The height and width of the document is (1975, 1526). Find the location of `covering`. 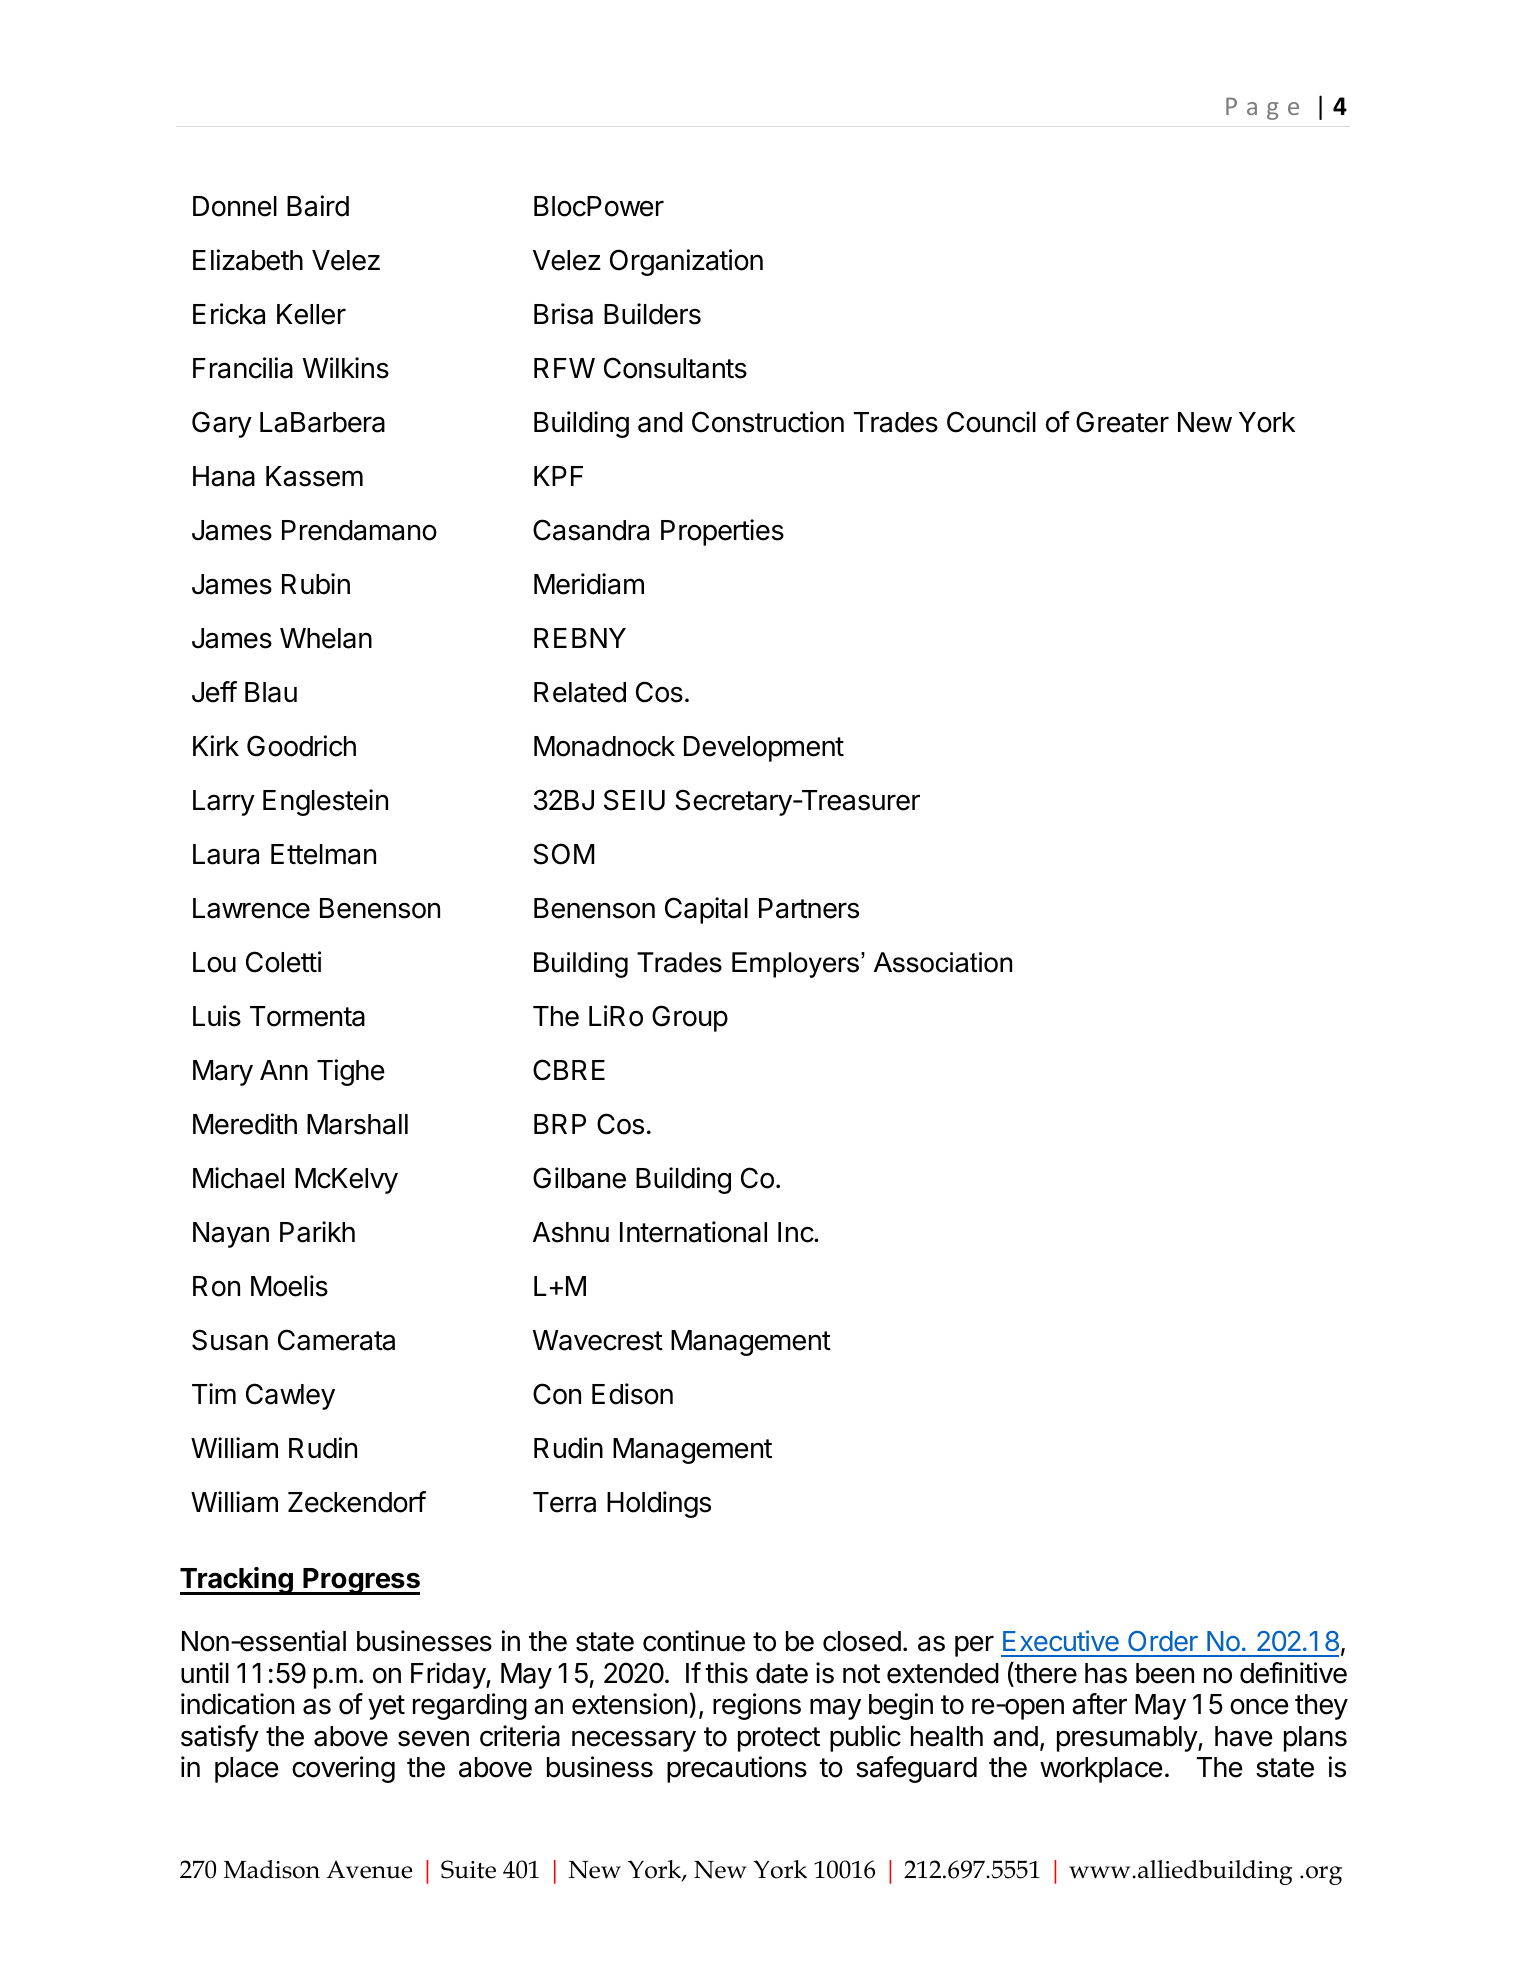

covering is located at coordinates (343, 1769).
